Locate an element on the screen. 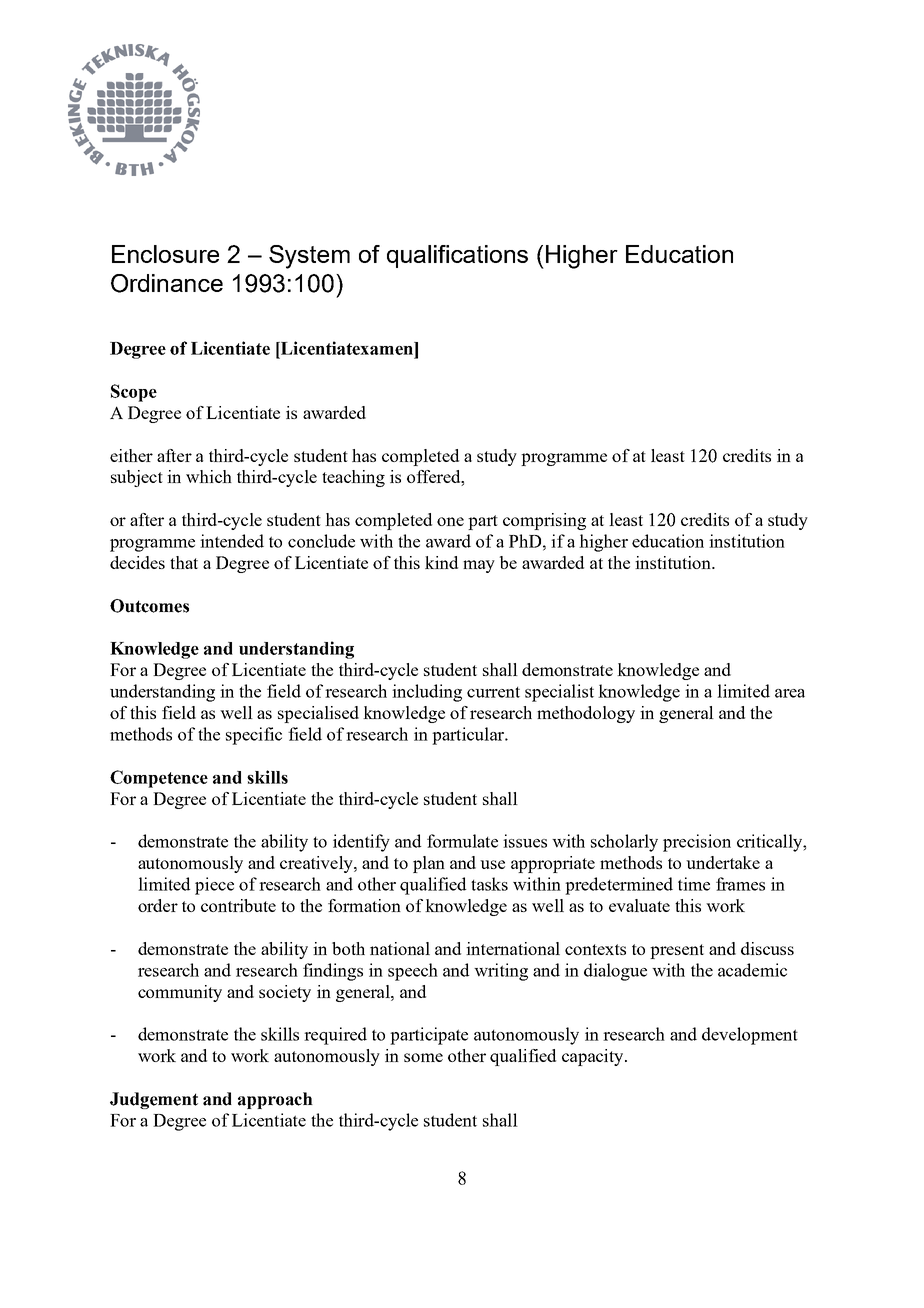  System is located at coordinates (309, 257).
